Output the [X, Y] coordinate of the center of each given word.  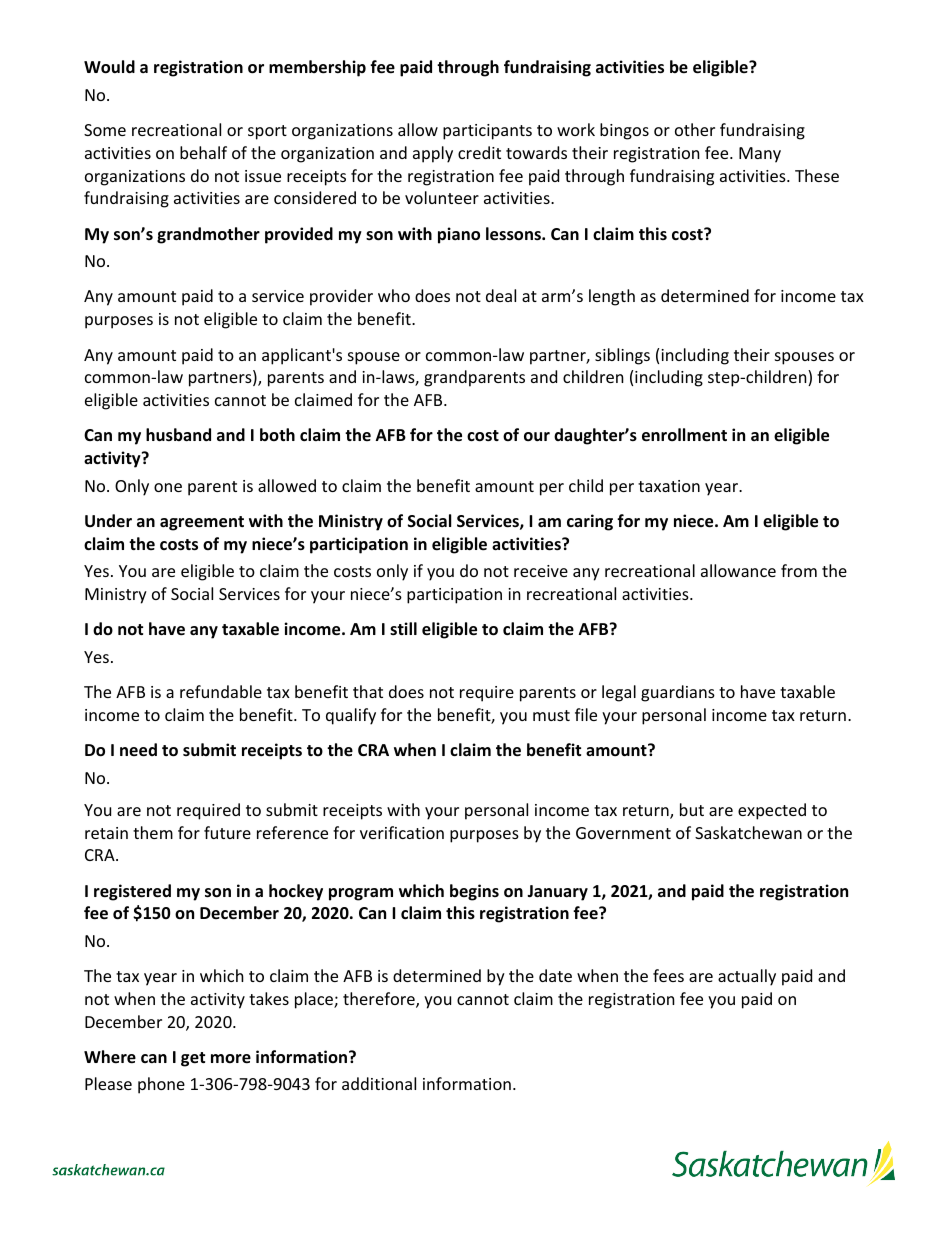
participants [487, 132]
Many [760, 155]
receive [541, 571]
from [799, 570]
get [193, 1059]
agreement [202, 523]
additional [379, 1083]
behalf [203, 152]
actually [747, 977]
